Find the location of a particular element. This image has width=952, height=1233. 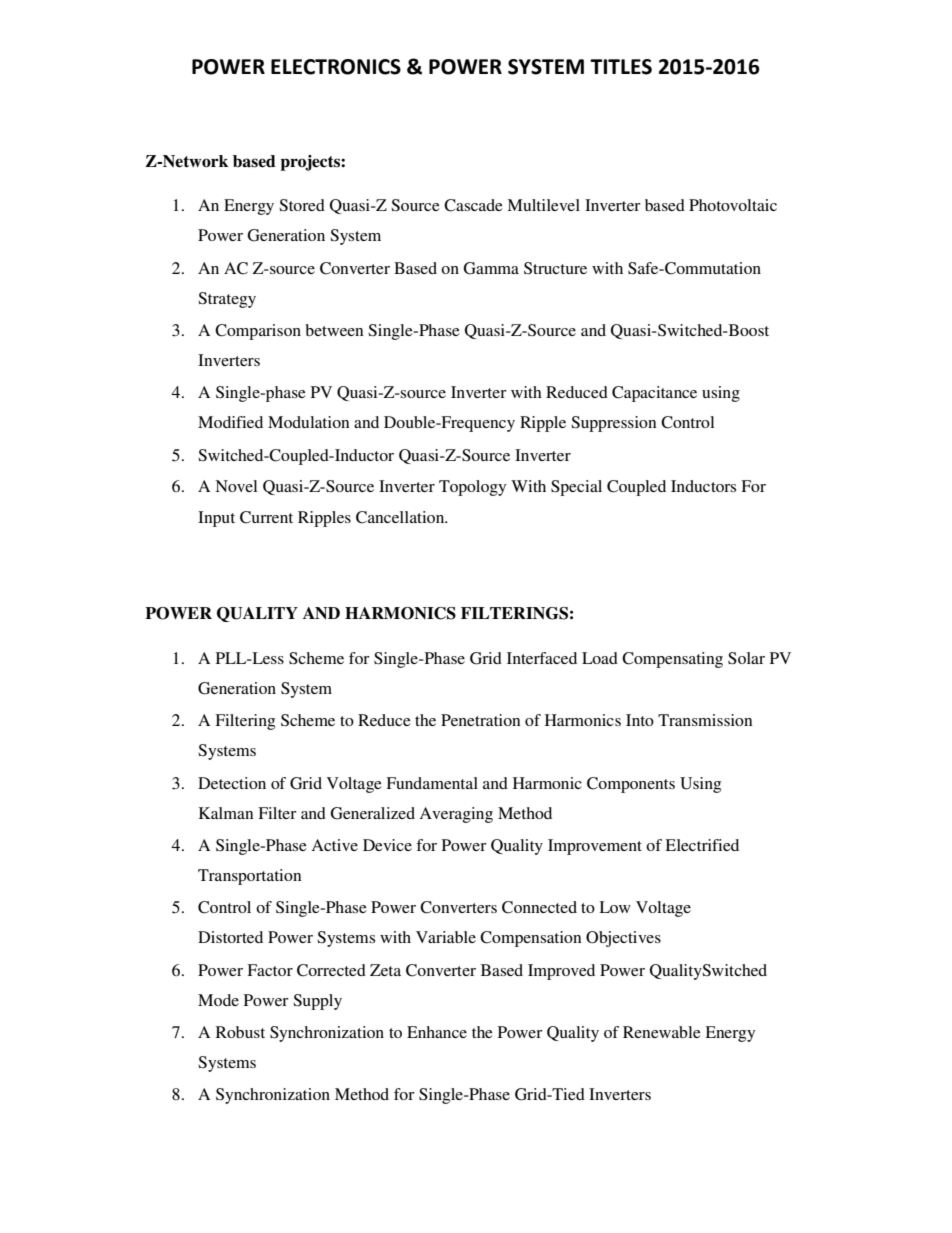

Supply is located at coordinates (317, 1002).
